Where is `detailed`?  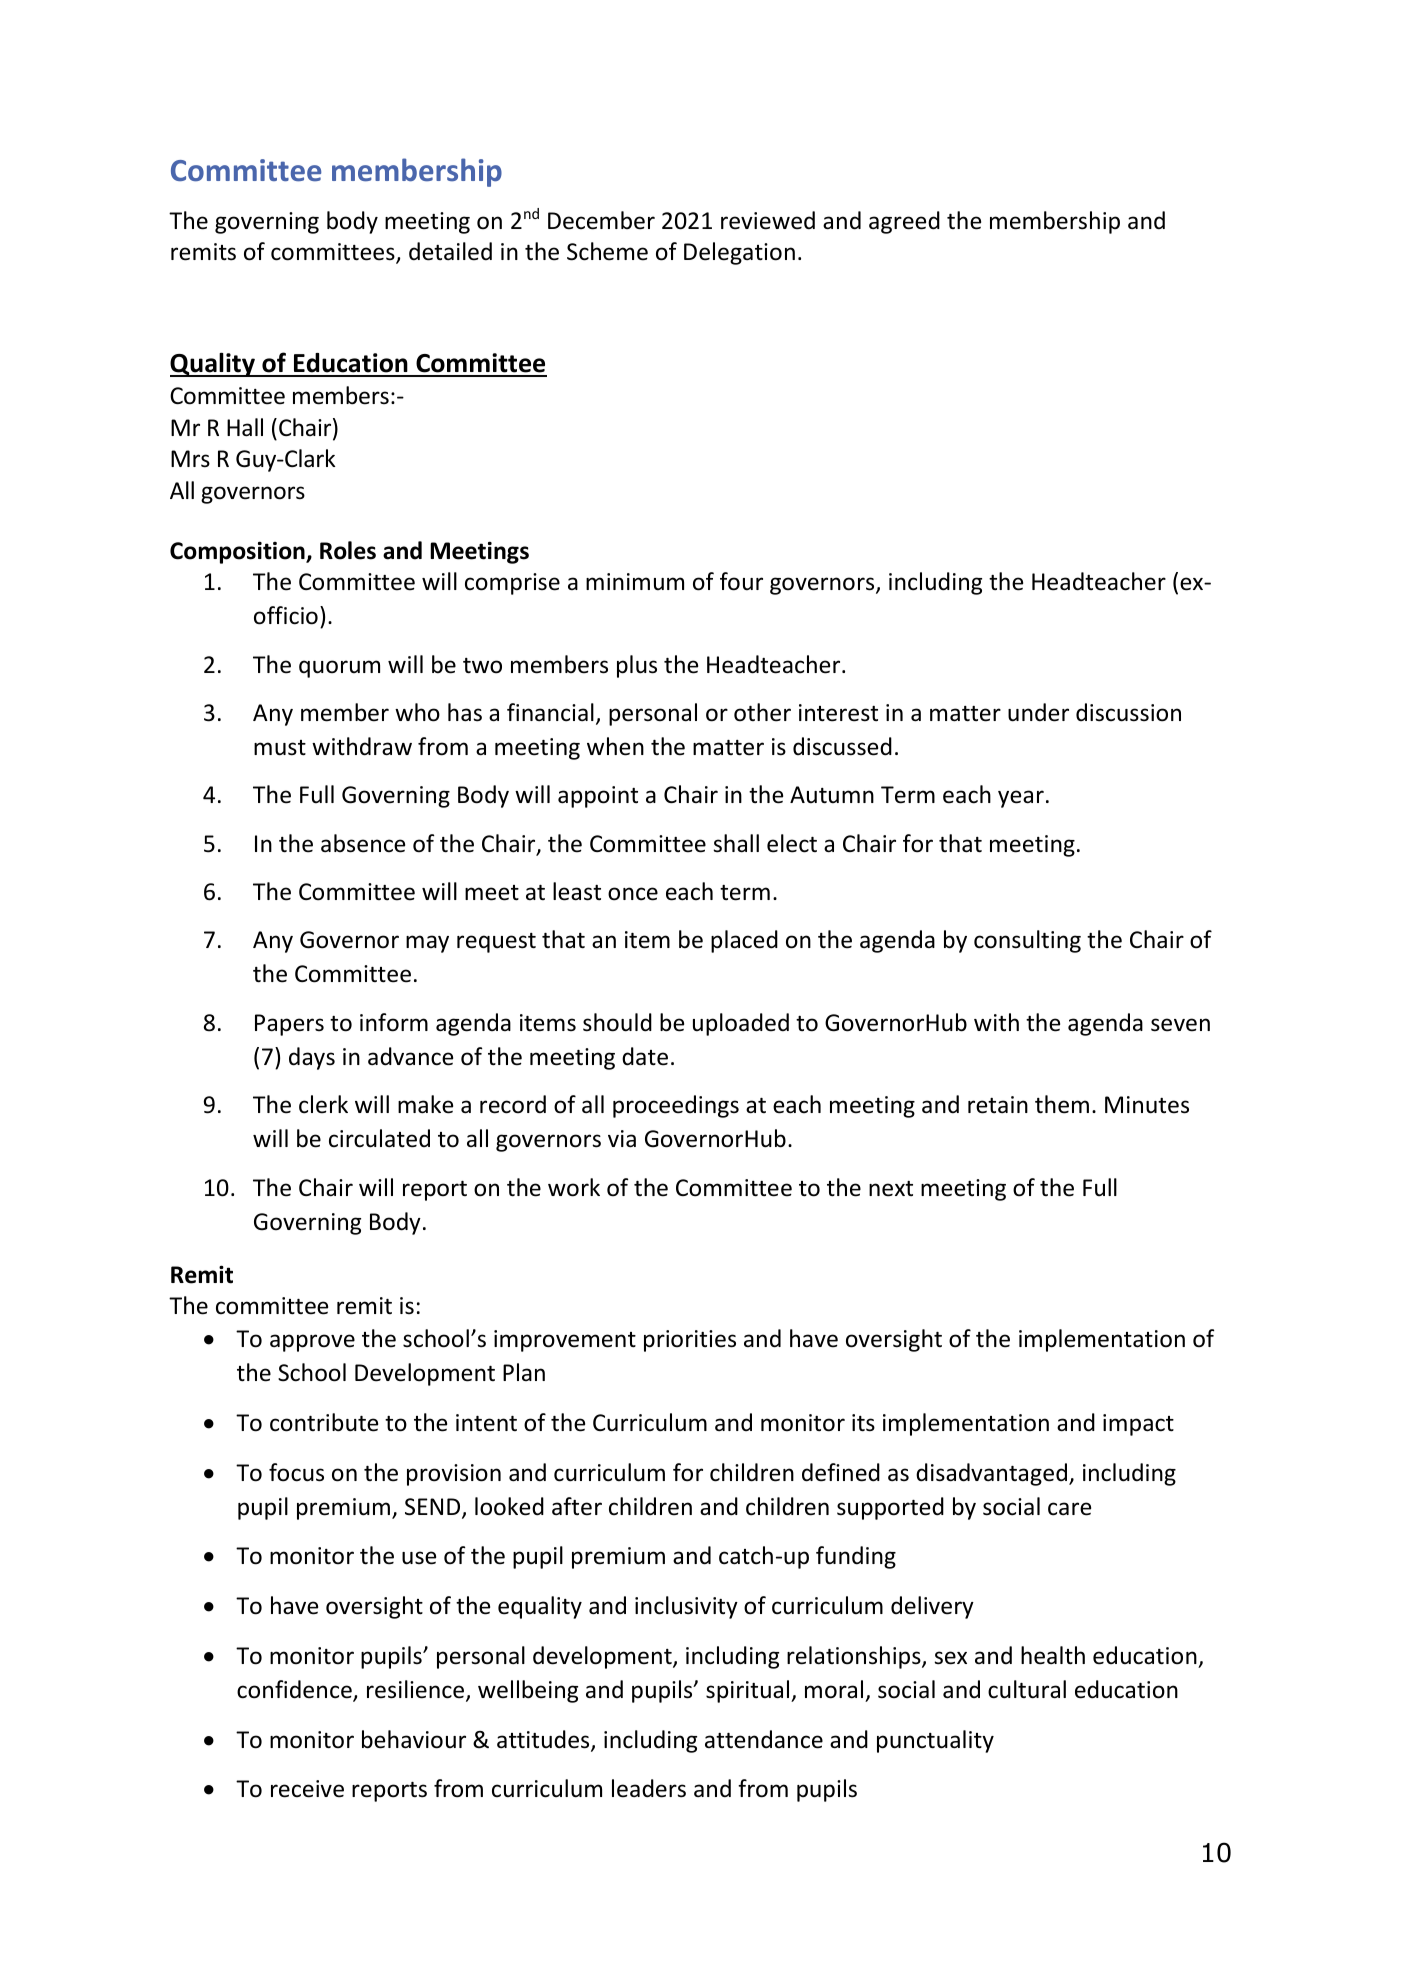 detailed is located at coordinates (450, 251).
